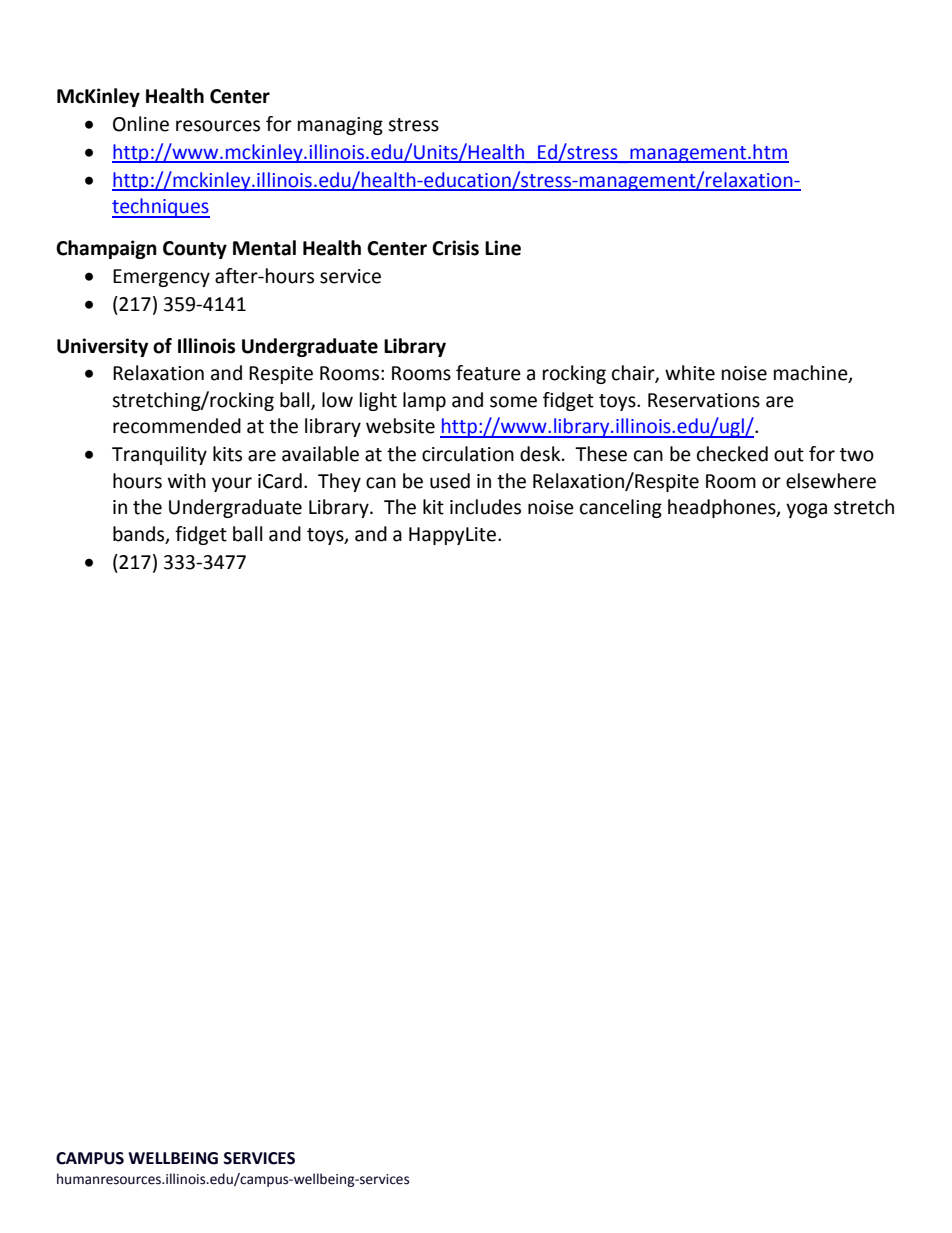  Describe the element at coordinates (704, 400) in the screenshot. I see `Reservations` at that location.
